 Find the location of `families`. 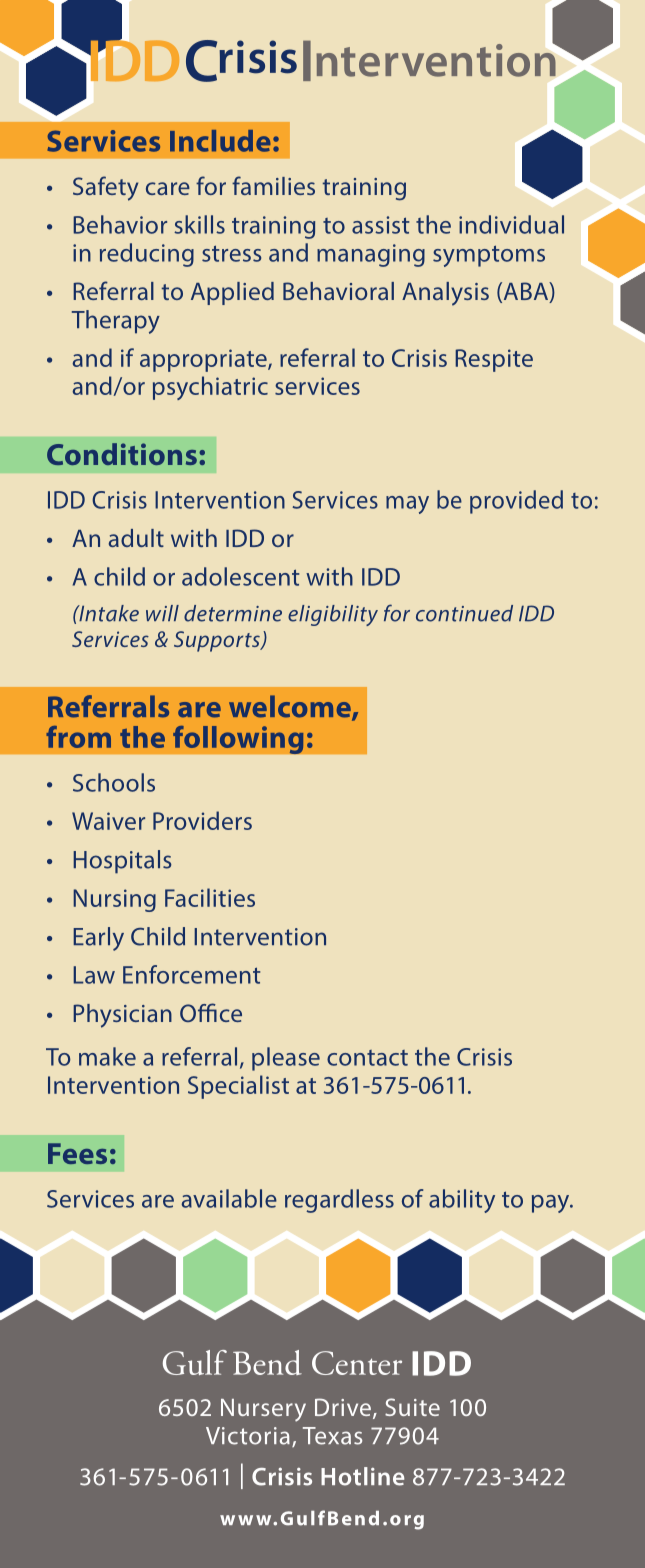

families is located at coordinates (273, 185).
